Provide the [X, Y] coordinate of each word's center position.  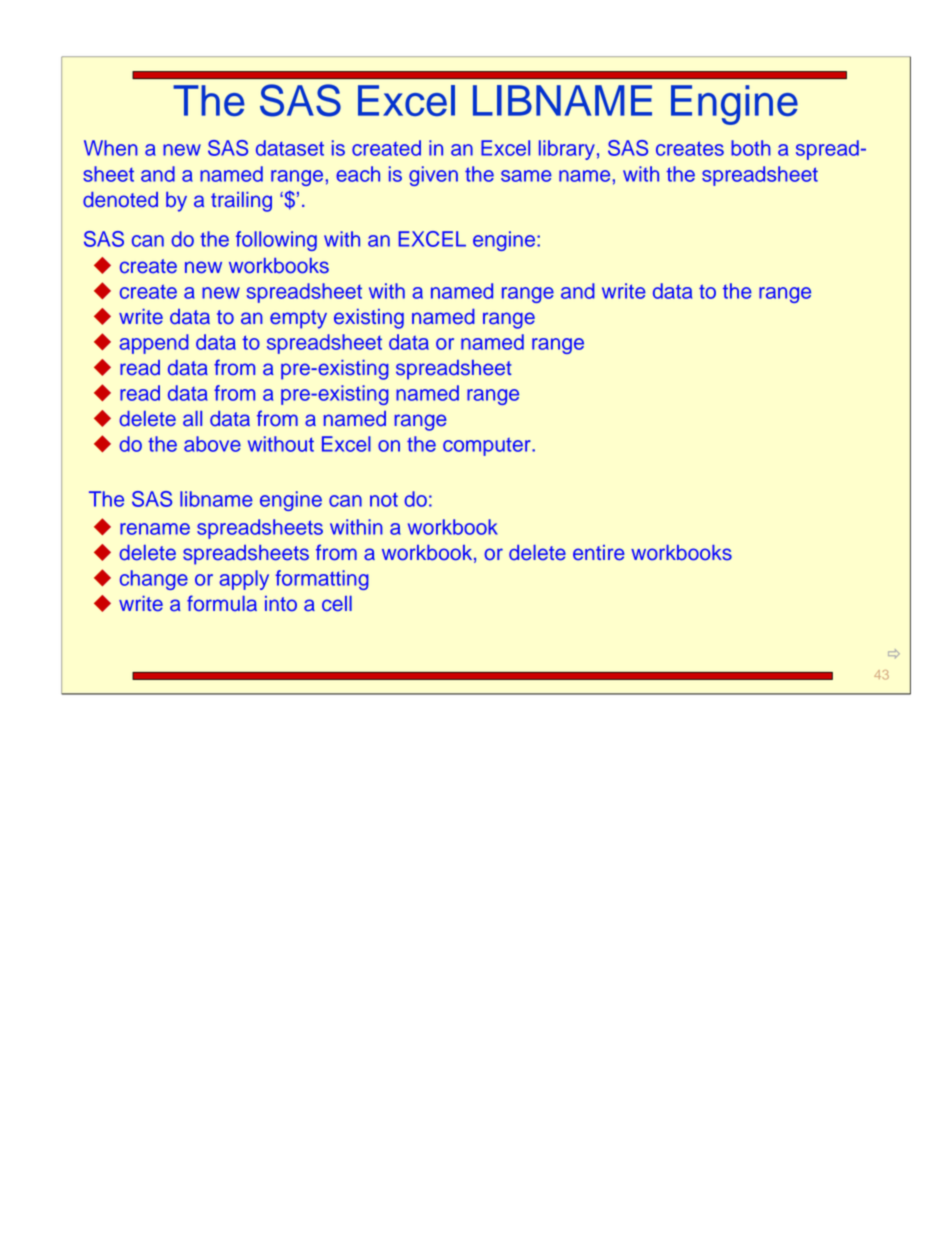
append [154, 344]
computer [488, 447]
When [111, 148]
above [212, 444]
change [154, 580]
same [526, 176]
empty [298, 319]
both [751, 148]
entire [599, 553]
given [433, 176]
